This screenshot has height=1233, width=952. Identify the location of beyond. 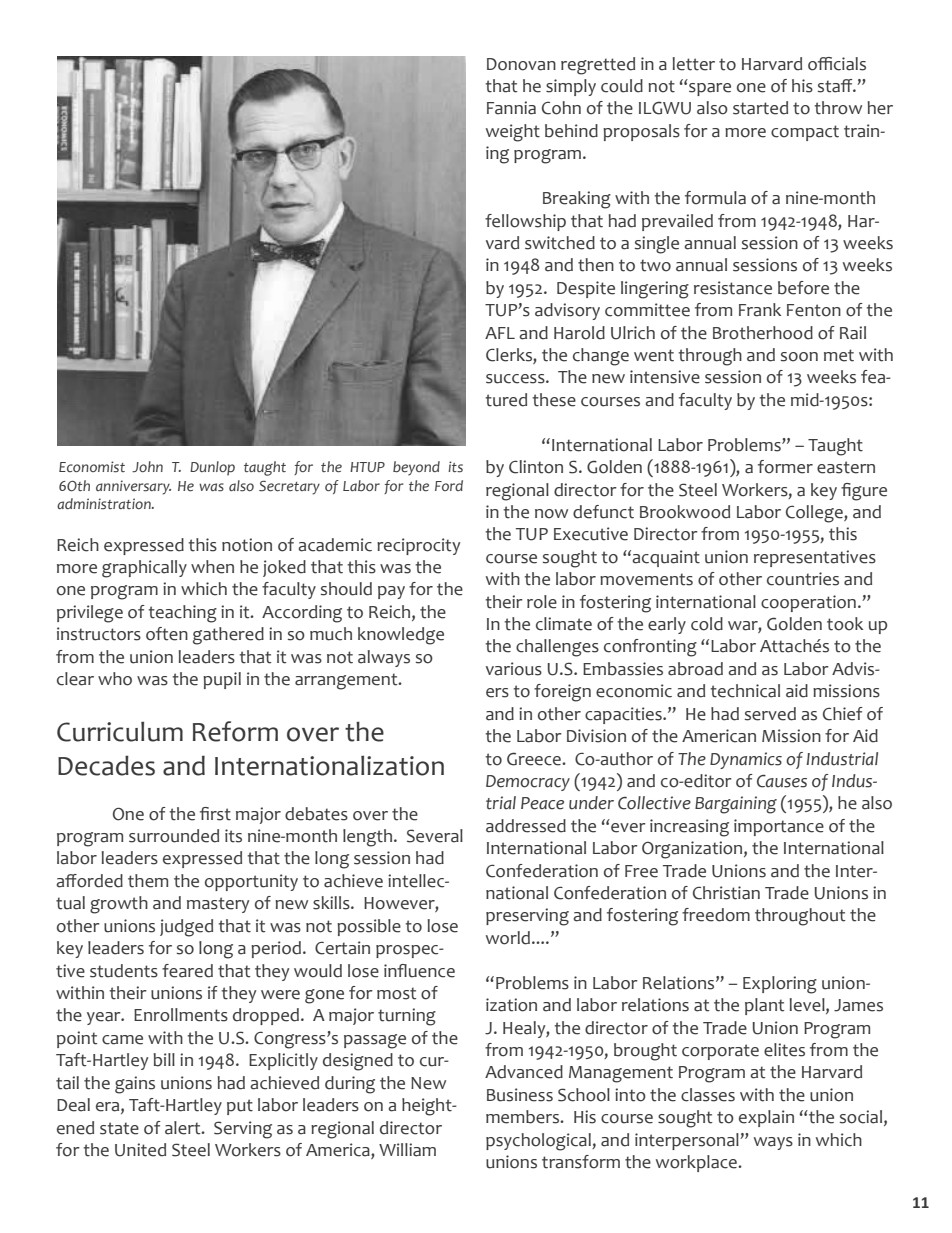
(416, 468).
